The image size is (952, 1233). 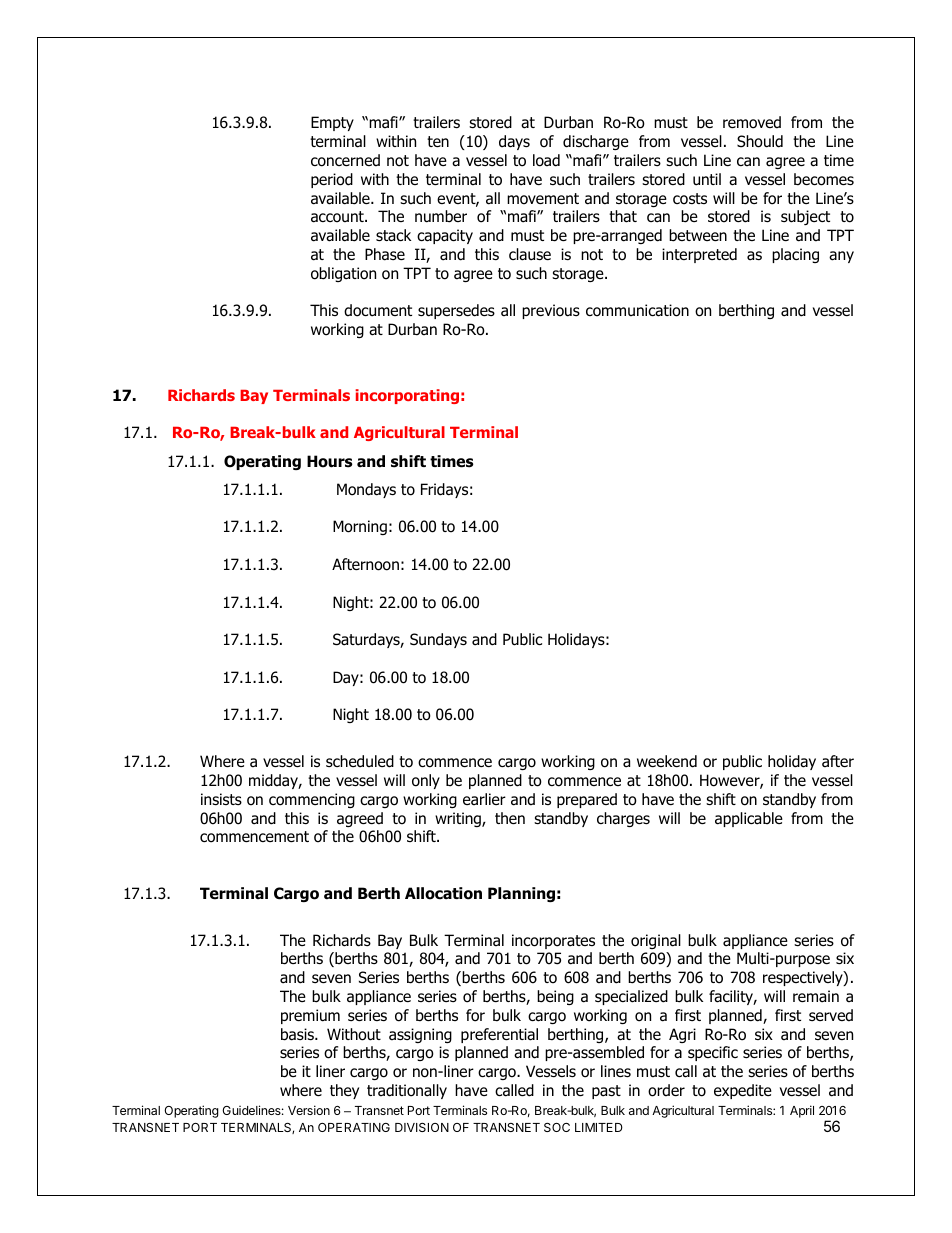 I want to click on original, so click(x=656, y=941).
